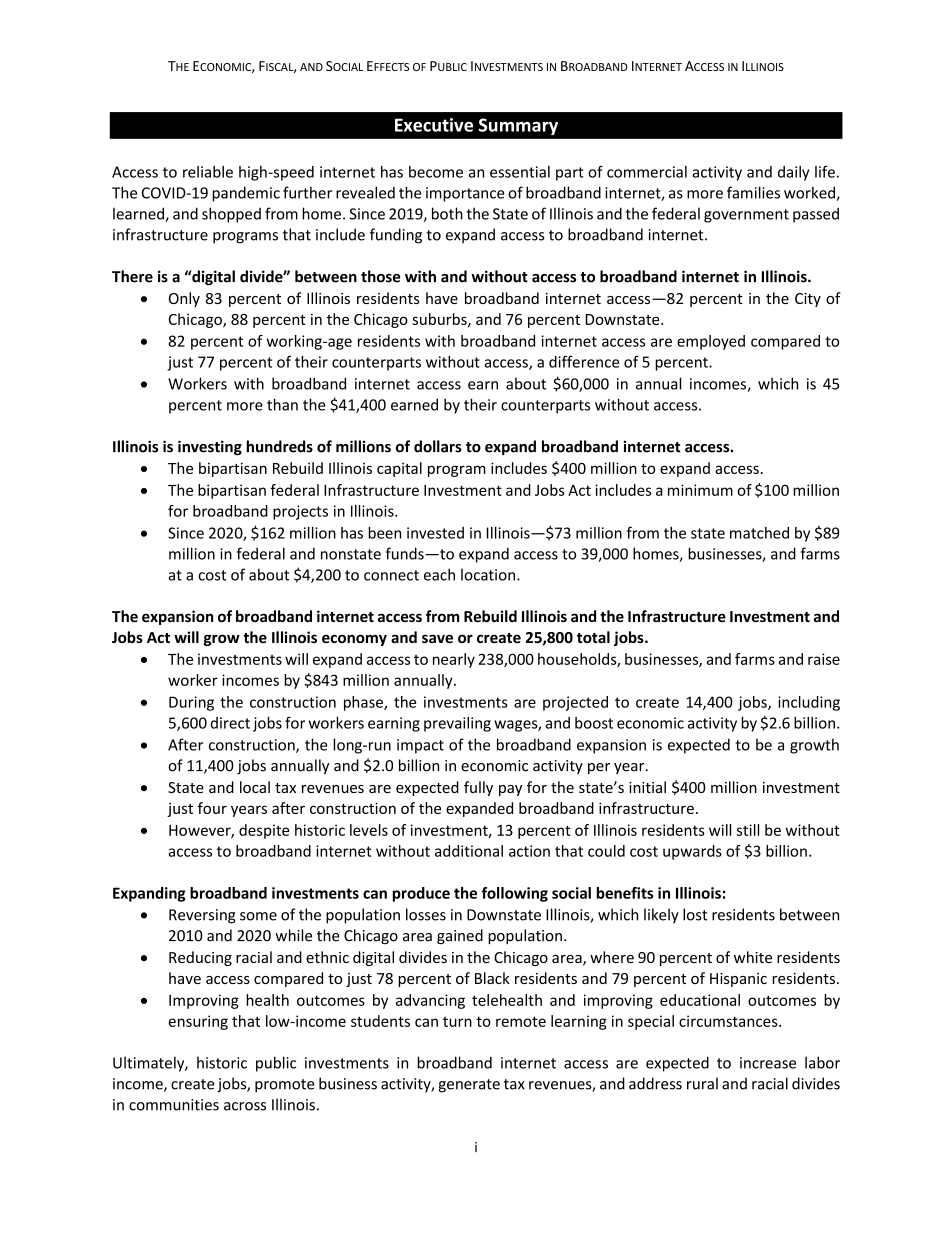 The height and width of the screenshot is (1233, 952). I want to click on generate, so click(469, 1086).
